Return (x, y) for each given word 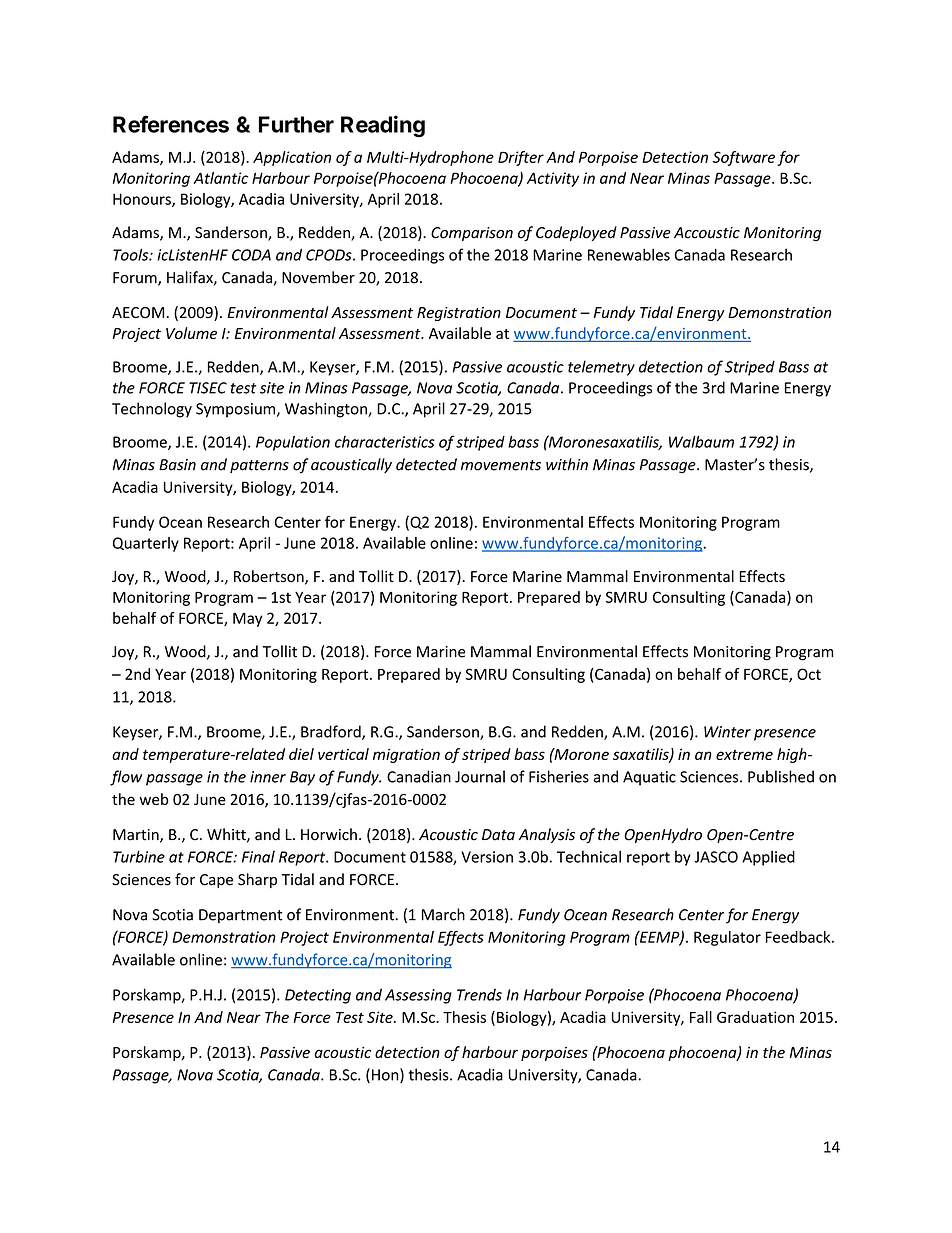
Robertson (270, 577)
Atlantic (221, 178)
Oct (809, 674)
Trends (479, 994)
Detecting (318, 996)
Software (743, 158)
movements (501, 465)
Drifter (521, 158)
